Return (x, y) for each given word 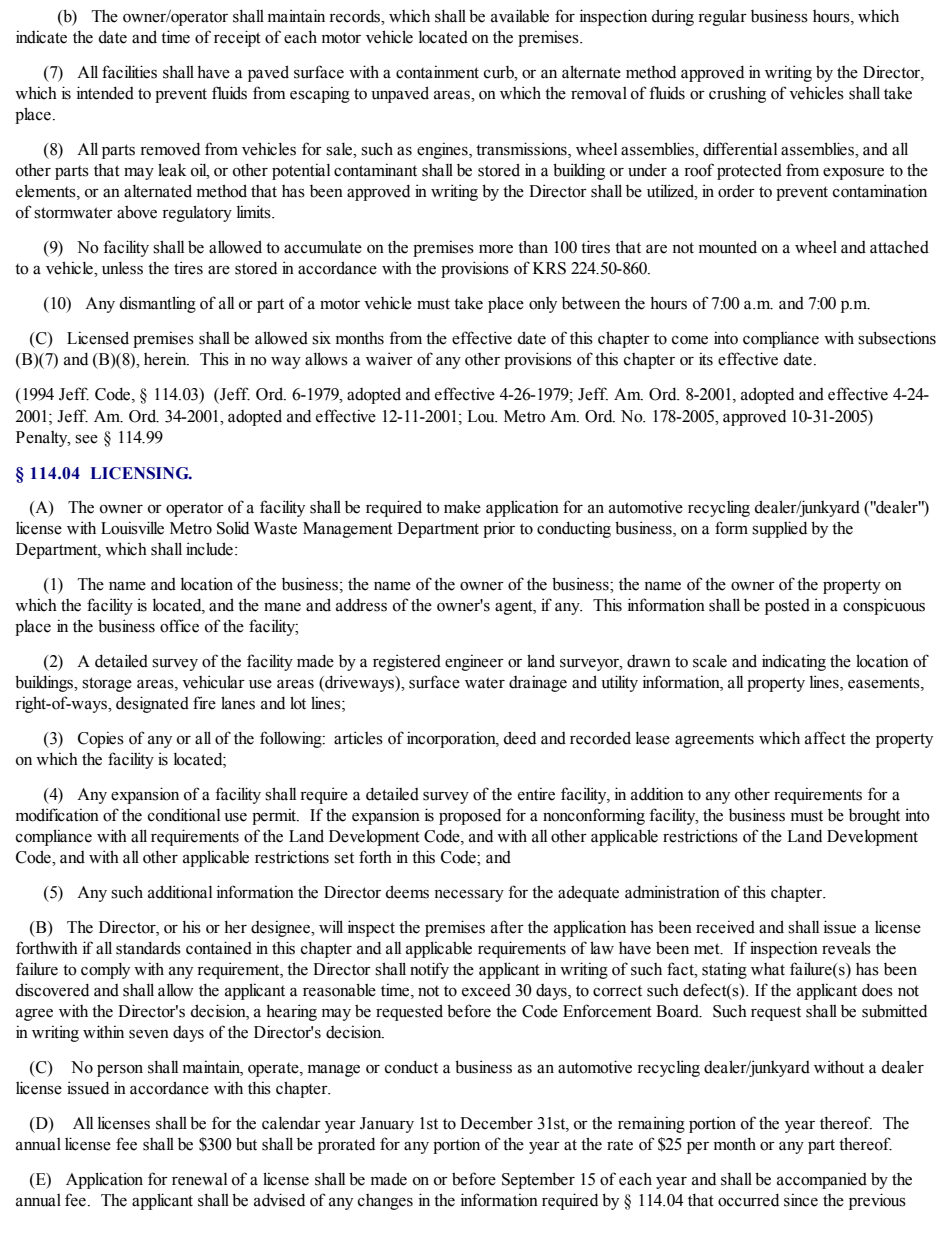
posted (787, 607)
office (179, 626)
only (543, 305)
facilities (129, 72)
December (496, 1123)
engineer (474, 662)
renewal (199, 1179)
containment (437, 72)
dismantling (157, 304)
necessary (469, 895)
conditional (184, 815)
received (725, 927)
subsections (897, 338)
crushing (737, 94)
